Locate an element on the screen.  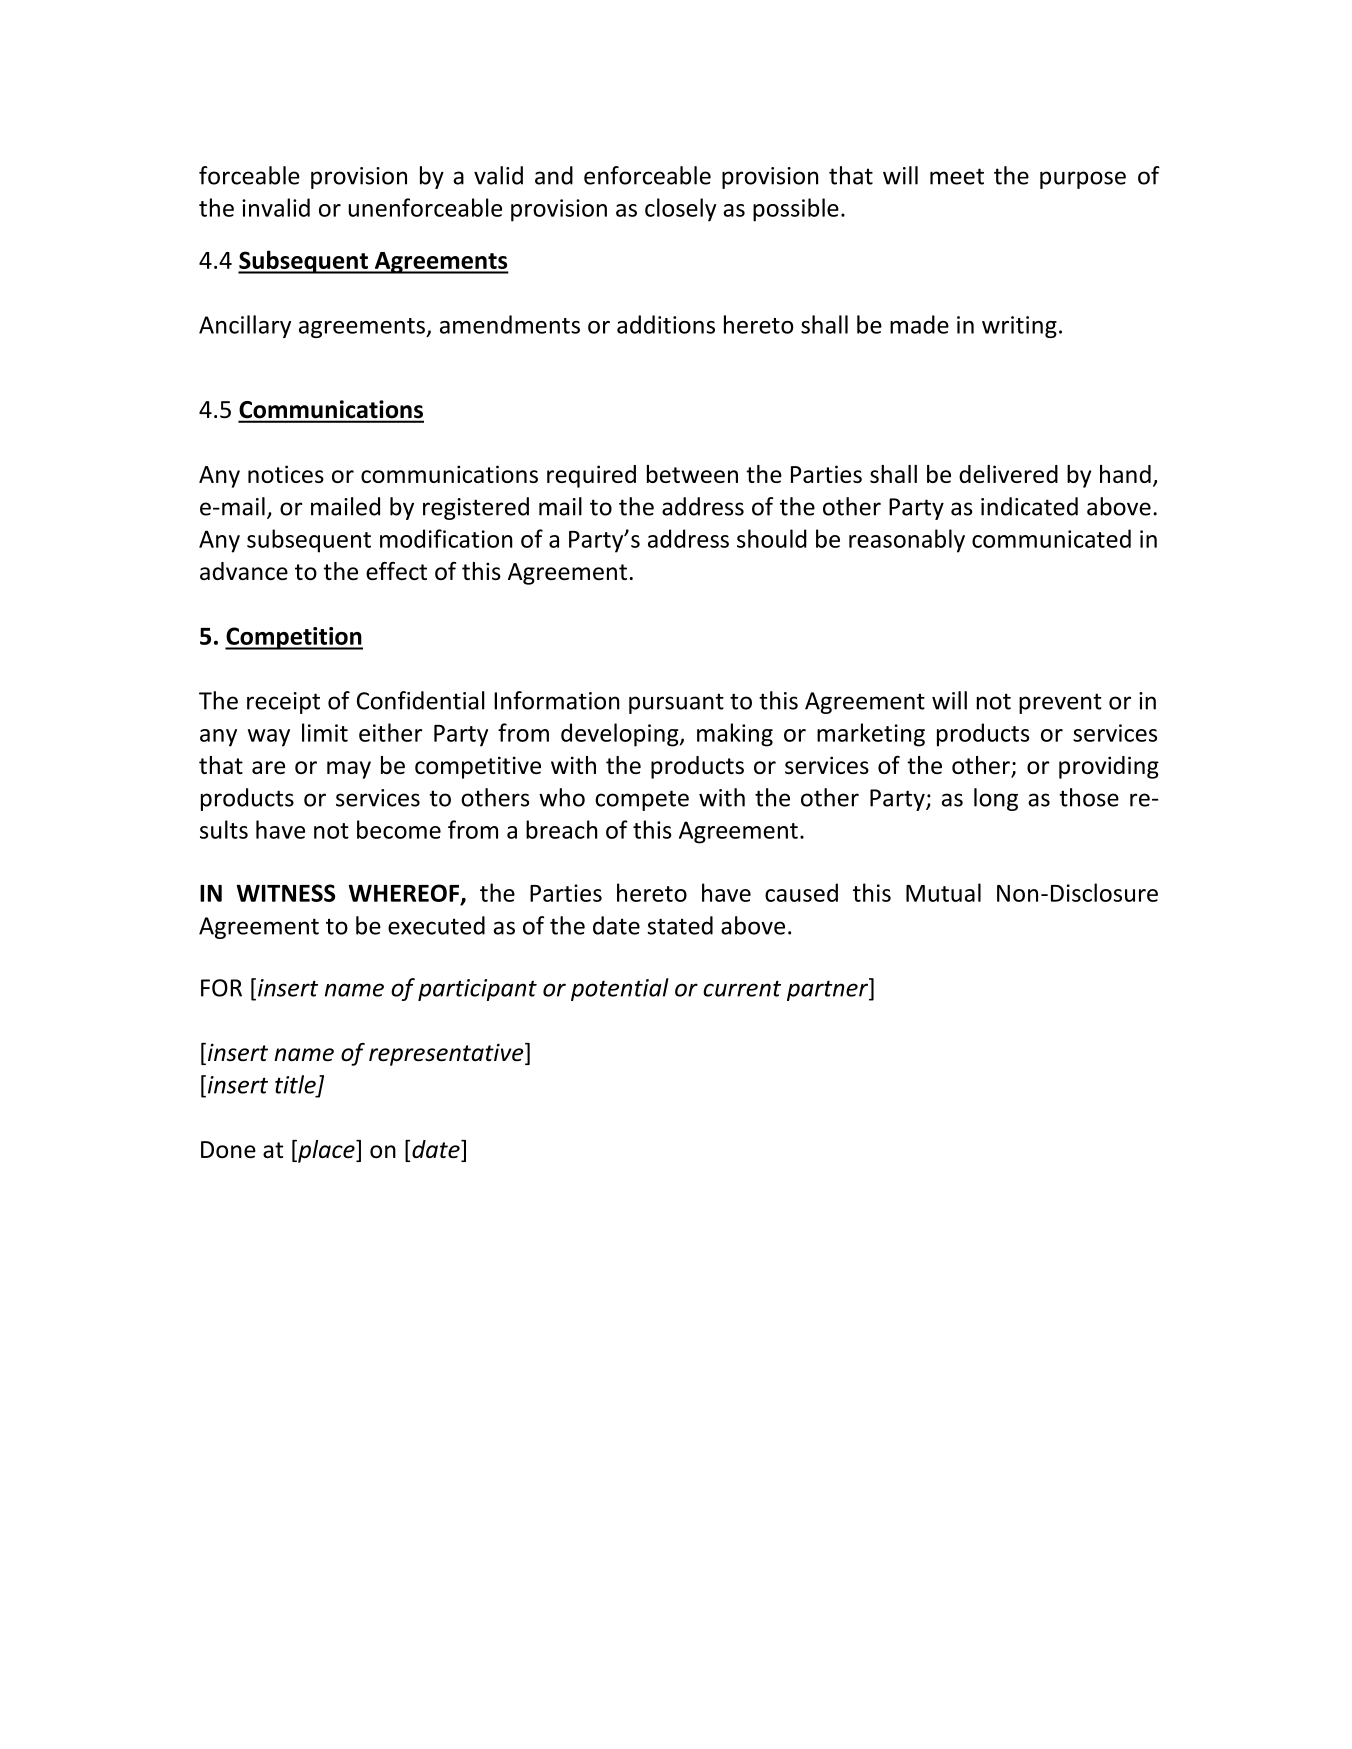
place is located at coordinates (326, 1151).
